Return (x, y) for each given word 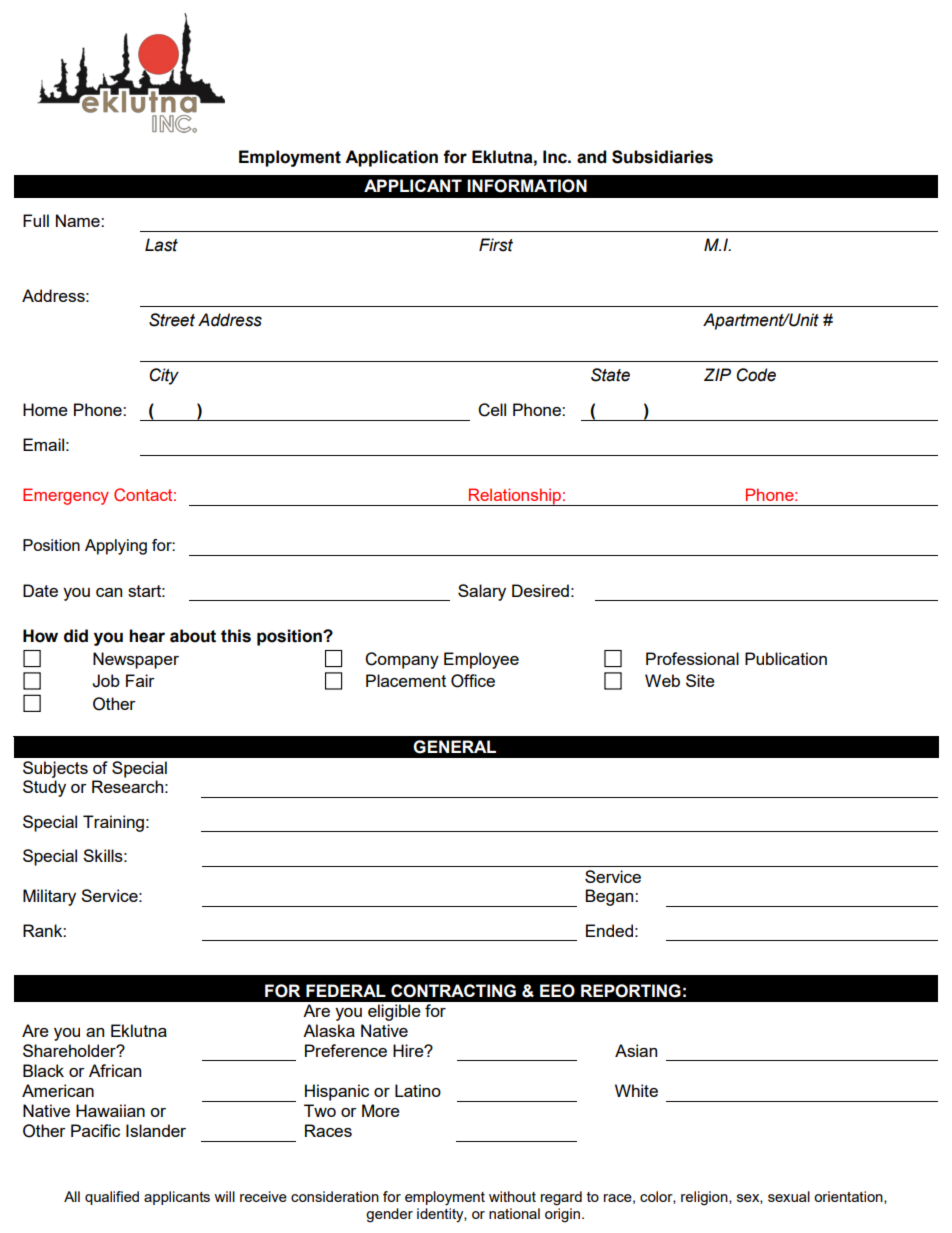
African (115, 1070)
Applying (116, 547)
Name (79, 220)
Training (113, 823)
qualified (112, 1198)
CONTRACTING (453, 991)
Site (700, 680)
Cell (492, 410)
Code (756, 375)
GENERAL (454, 747)
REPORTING (631, 991)
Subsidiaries (662, 157)
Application (391, 158)
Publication (786, 658)
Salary (482, 592)
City (164, 376)
